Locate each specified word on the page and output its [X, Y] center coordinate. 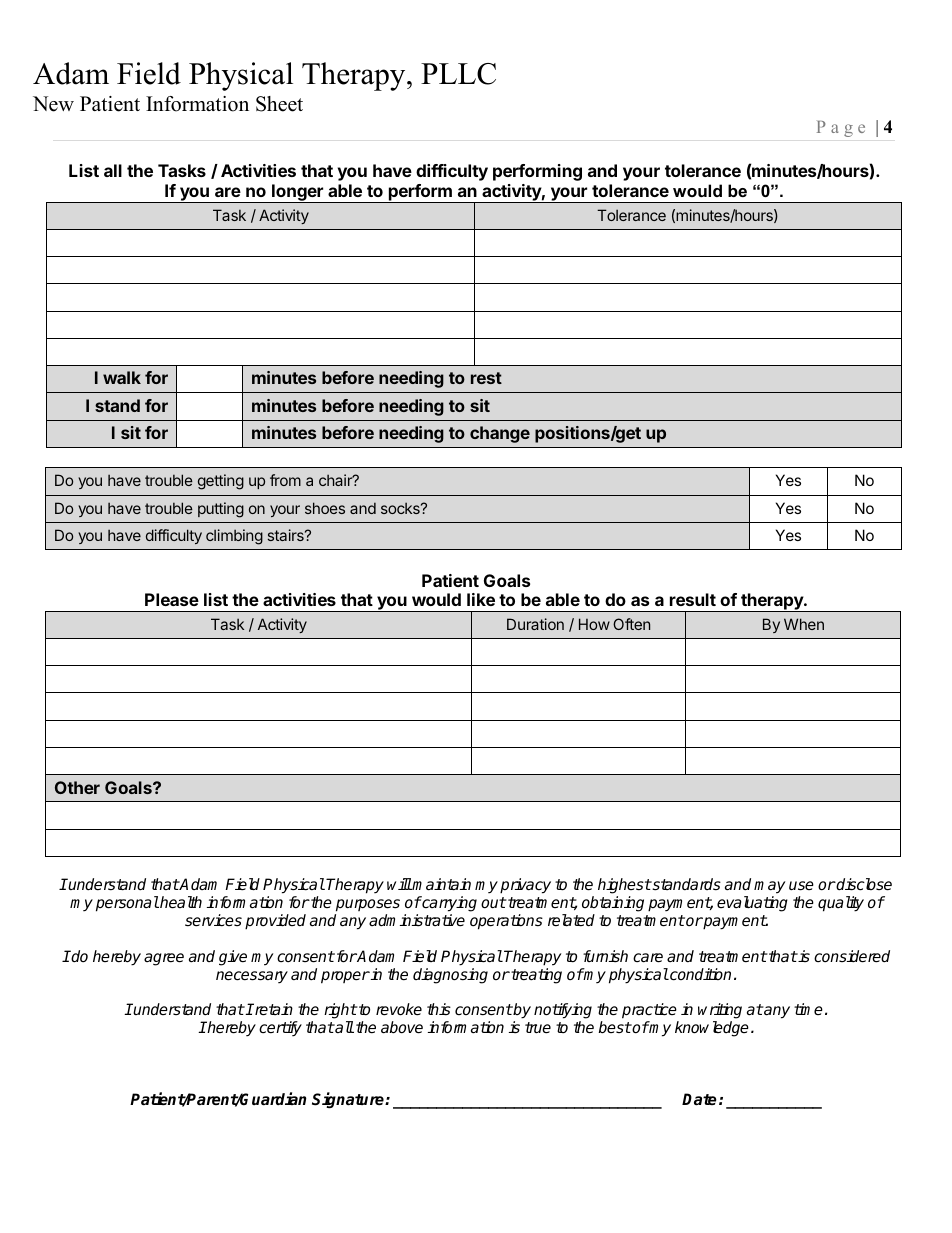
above [402, 1027]
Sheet [279, 104]
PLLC [458, 74]
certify [280, 1029]
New [53, 104]
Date [699, 1099]
